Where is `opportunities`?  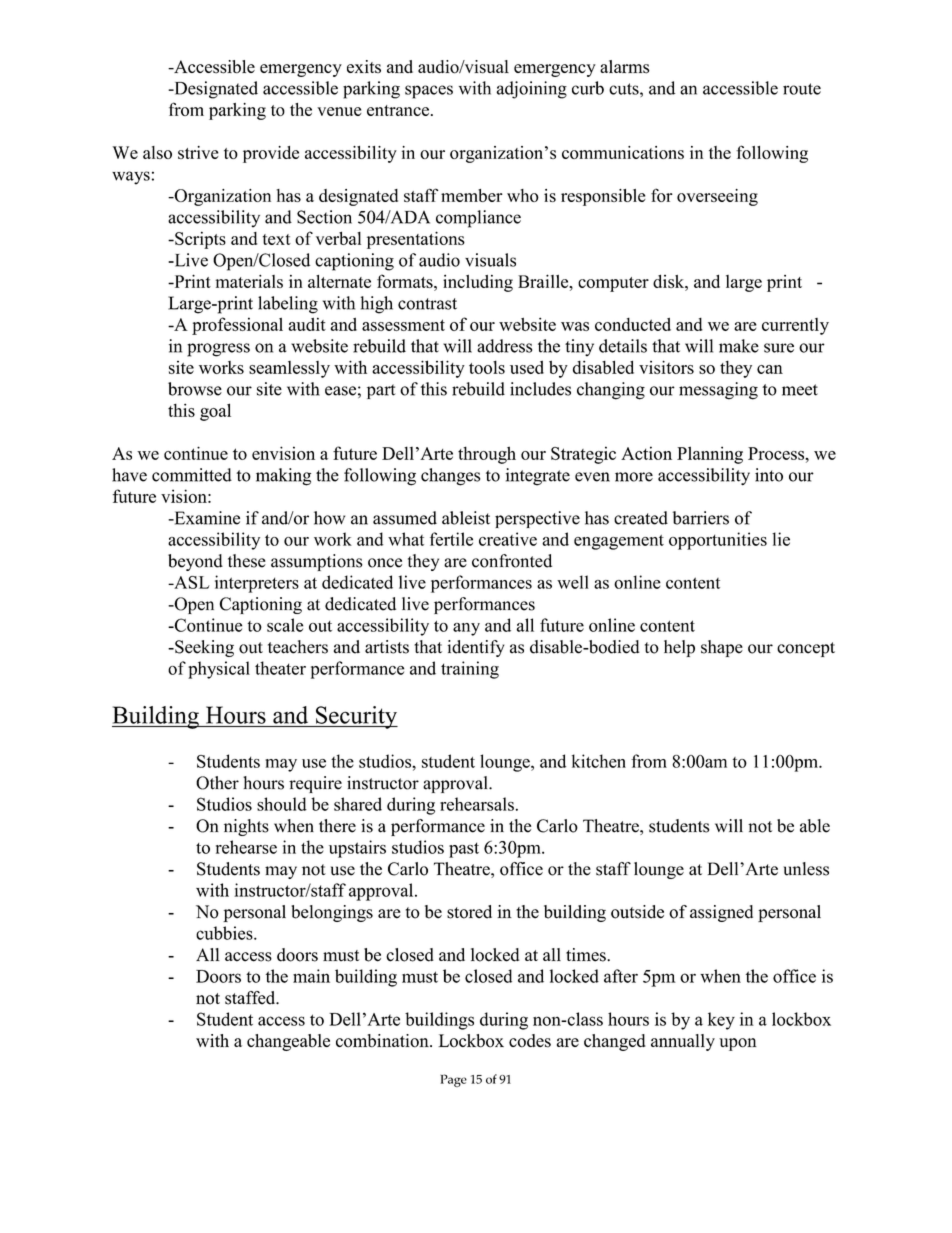 opportunities is located at coordinates (718, 541).
